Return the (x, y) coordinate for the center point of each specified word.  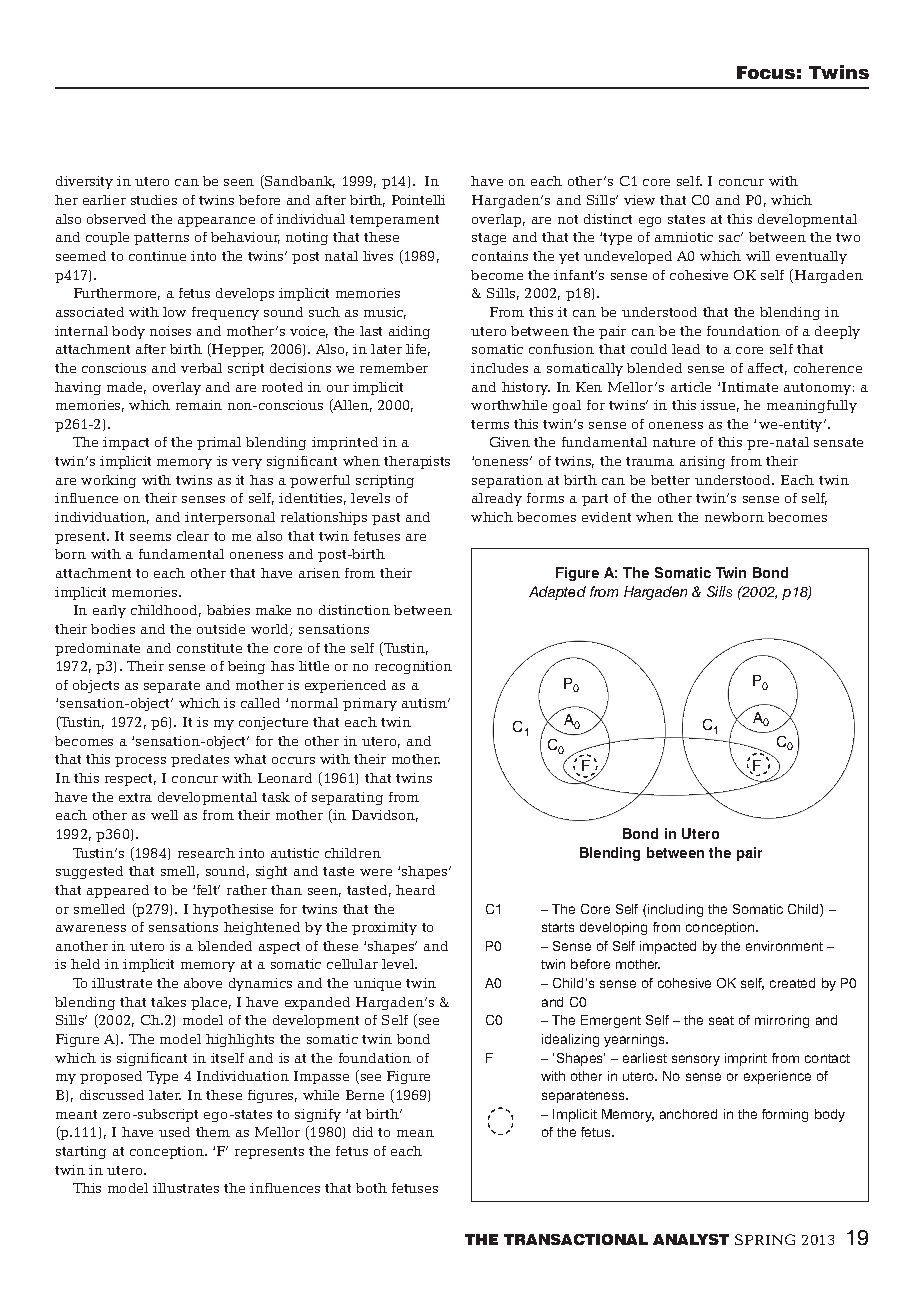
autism (425, 703)
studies (154, 200)
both (371, 1188)
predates (200, 760)
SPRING (765, 1239)
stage (489, 239)
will (758, 256)
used (174, 1132)
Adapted (557, 593)
